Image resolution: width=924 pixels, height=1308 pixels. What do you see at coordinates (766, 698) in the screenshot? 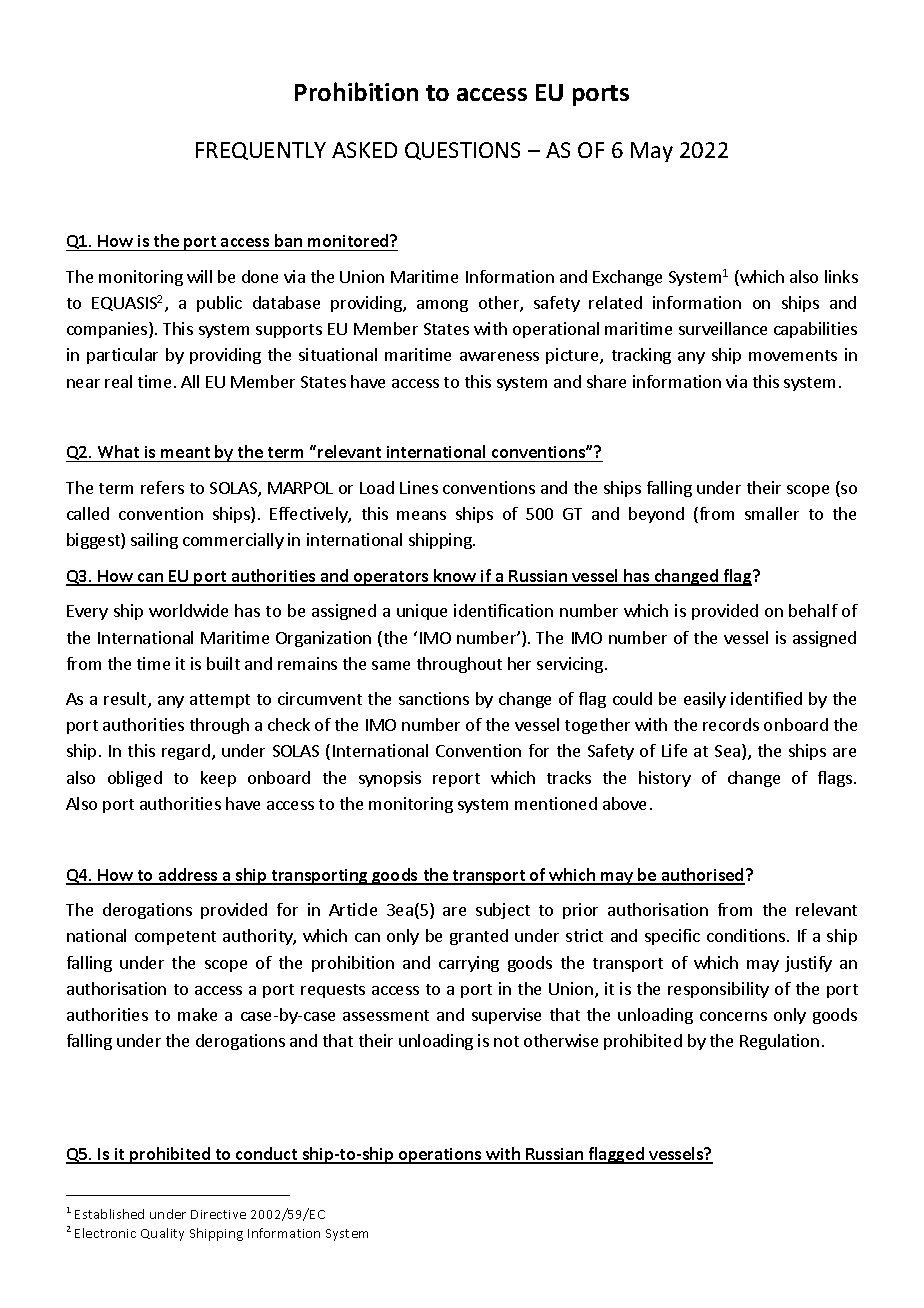
I see `identified` at bounding box center [766, 698].
